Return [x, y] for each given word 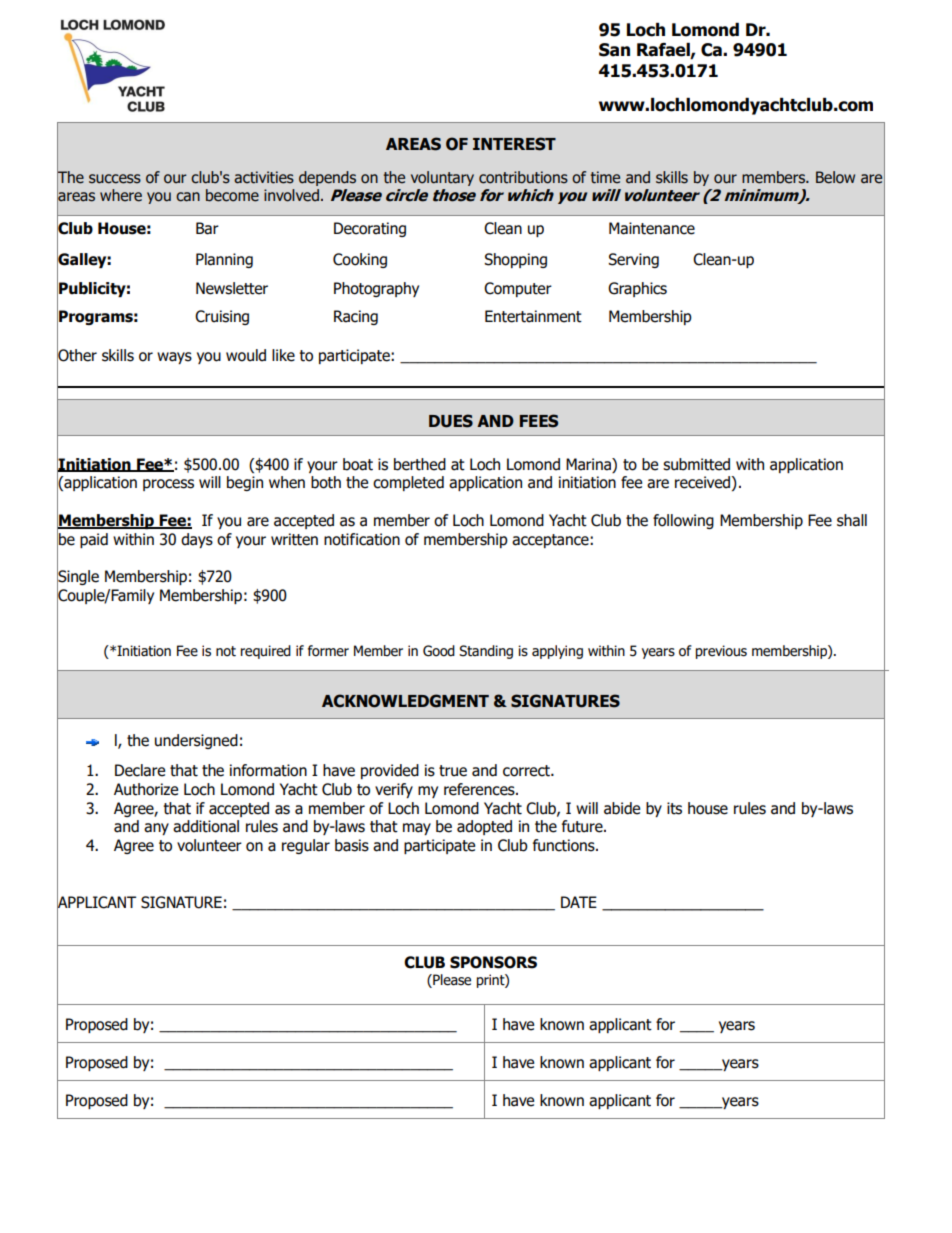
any [156, 829]
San [614, 50]
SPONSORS [493, 962]
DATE [579, 902]
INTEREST [514, 144]
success [115, 179]
